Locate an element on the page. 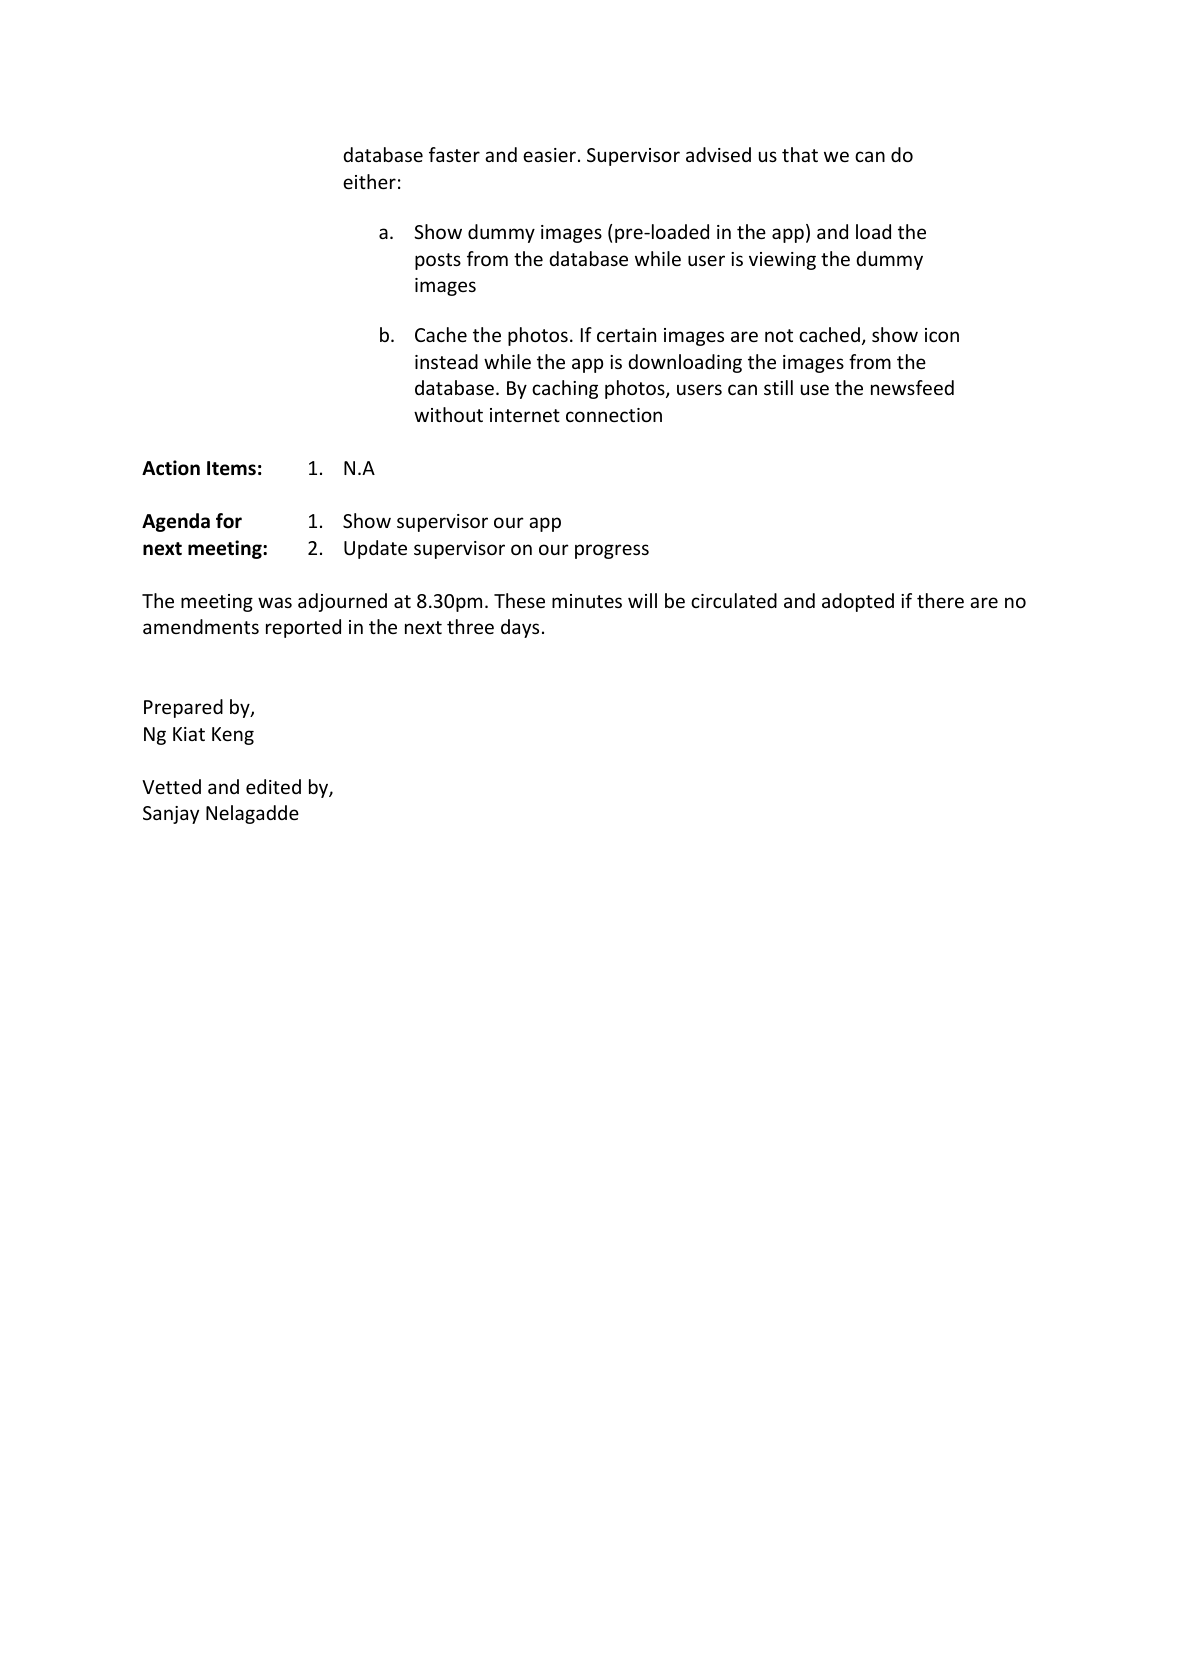 The width and height of the image is (1177, 1664). for is located at coordinates (229, 521).
